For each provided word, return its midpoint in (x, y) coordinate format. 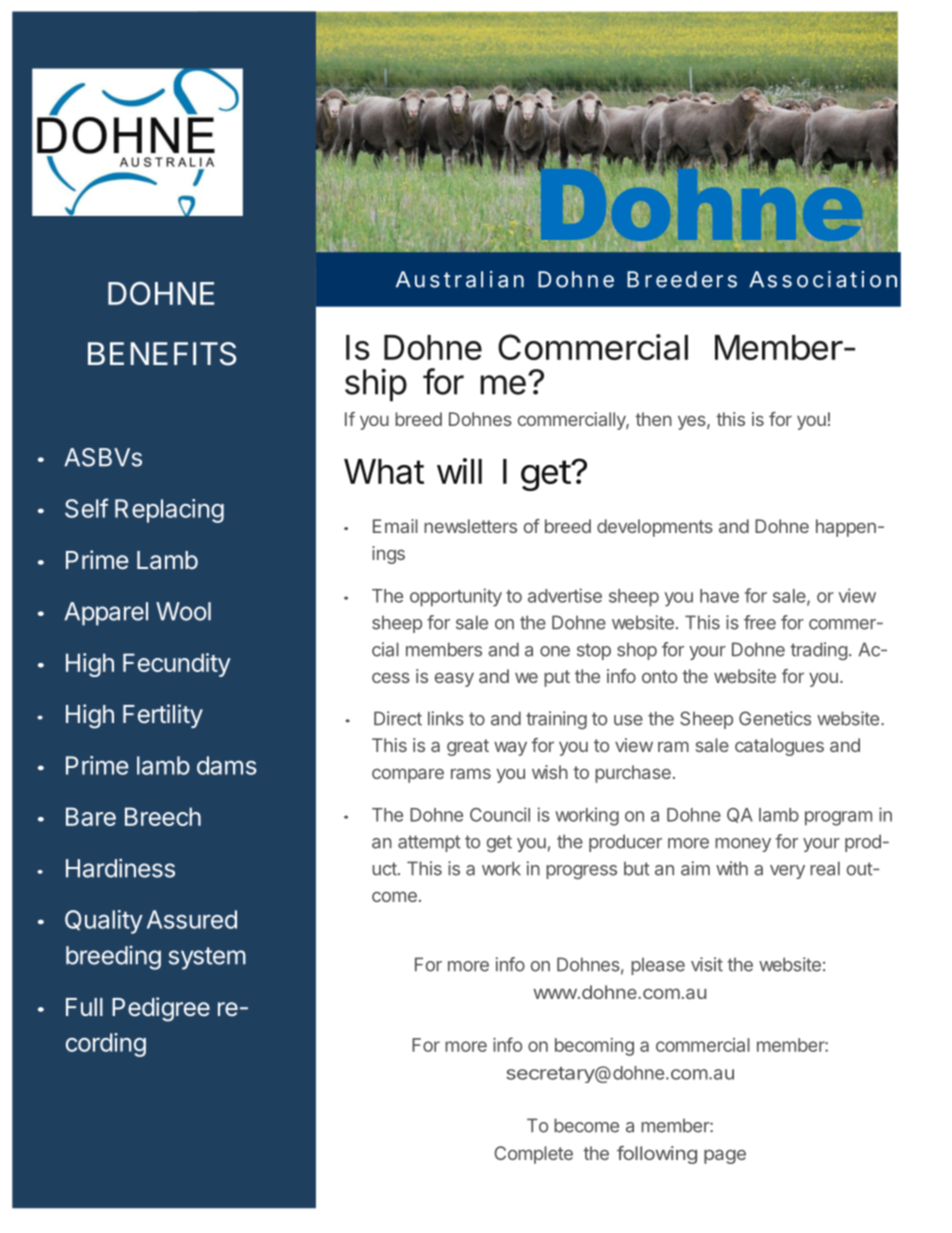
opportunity (456, 597)
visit (707, 964)
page (725, 1156)
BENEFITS (162, 354)
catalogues (779, 747)
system (207, 958)
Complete (533, 1155)
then (653, 419)
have (719, 596)
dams (227, 765)
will (459, 471)
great (468, 747)
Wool (183, 611)
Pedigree (161, 1009)
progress (581, 872)
